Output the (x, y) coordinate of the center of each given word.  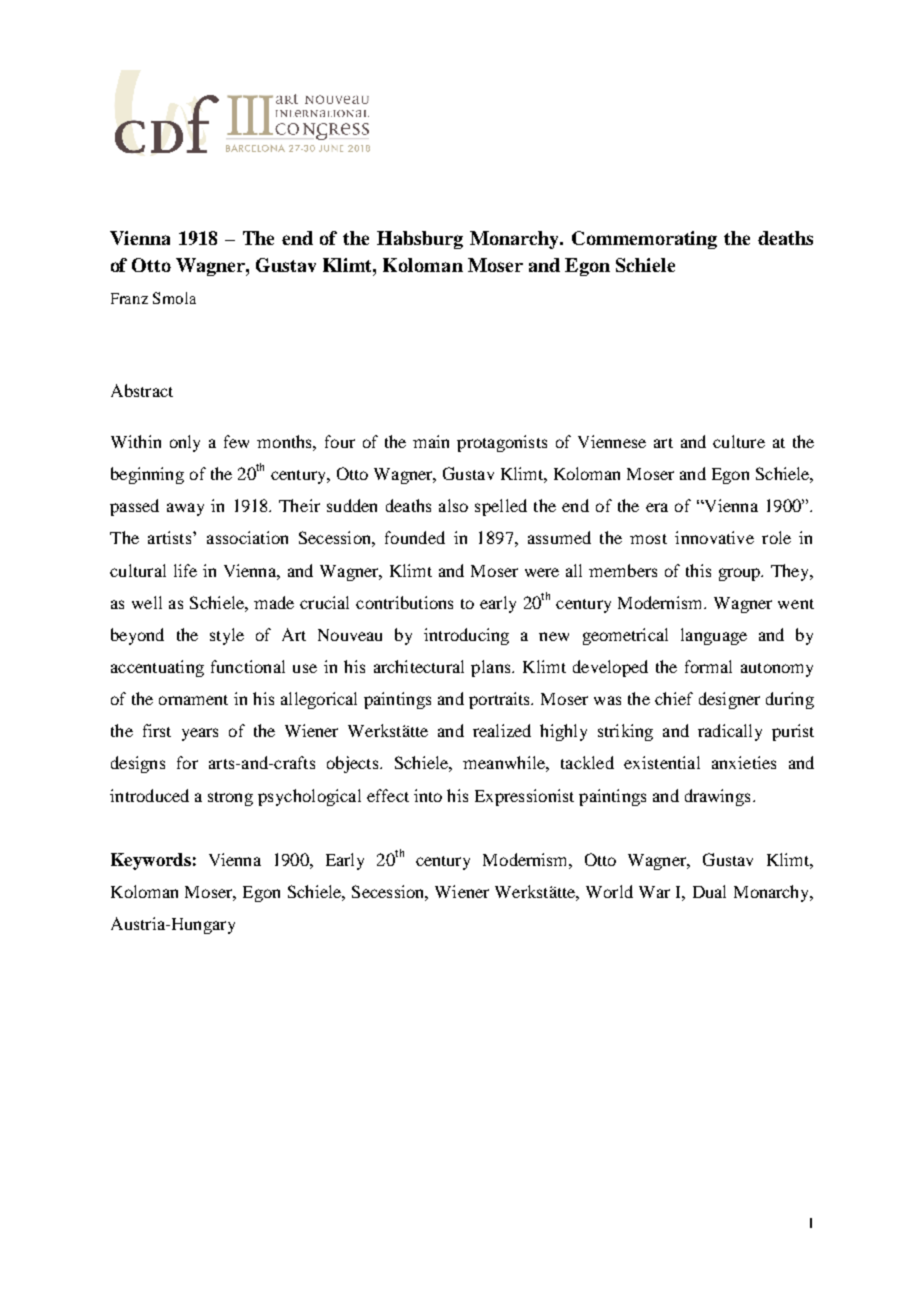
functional (248, 666)
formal (708, 666)
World (609, 891)
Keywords (151, 861)
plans (492, 668)
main (431, 441)
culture (739, 441)
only (185, 443)
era (657, 507)
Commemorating (644, 240)
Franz (129, 298)
